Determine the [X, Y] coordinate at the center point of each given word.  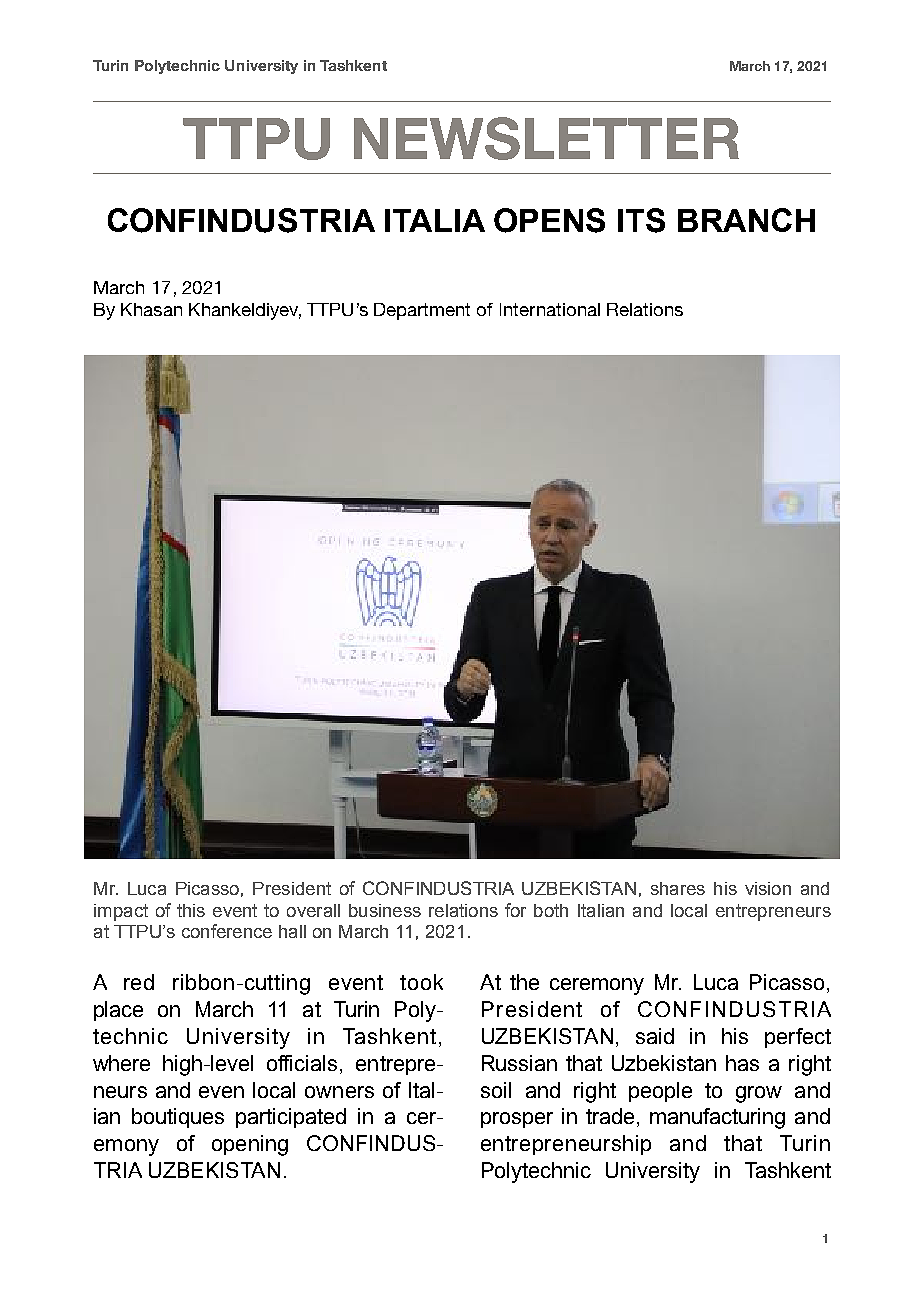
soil [496, 1090]
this [191, 910]
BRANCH [746, 220]
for [515, 910]
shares [678, 888]
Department [422, 311]
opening [250, 1145]
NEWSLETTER [546, 138]
